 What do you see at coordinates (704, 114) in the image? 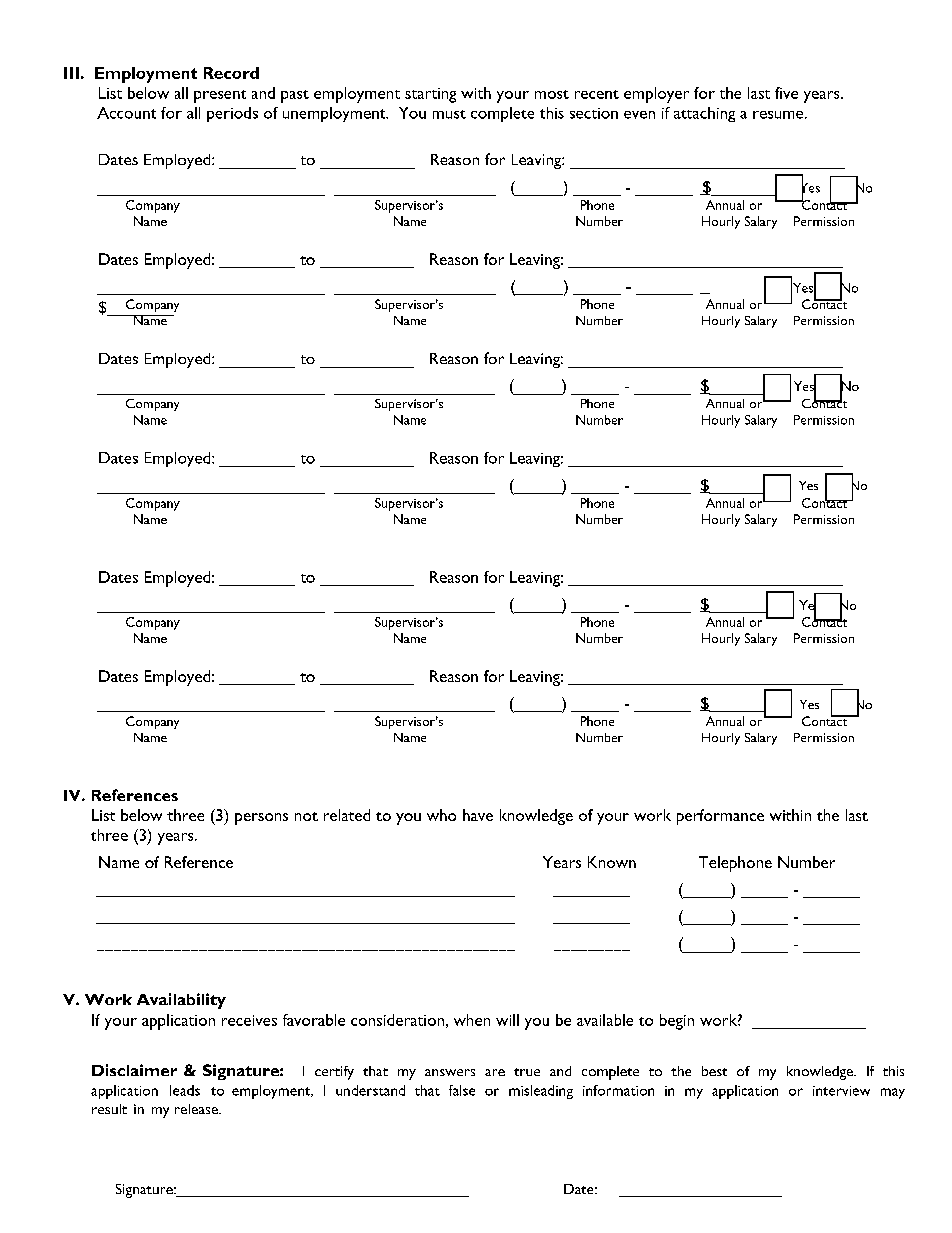
I see `attaching` at bounding box center [704, 114].
